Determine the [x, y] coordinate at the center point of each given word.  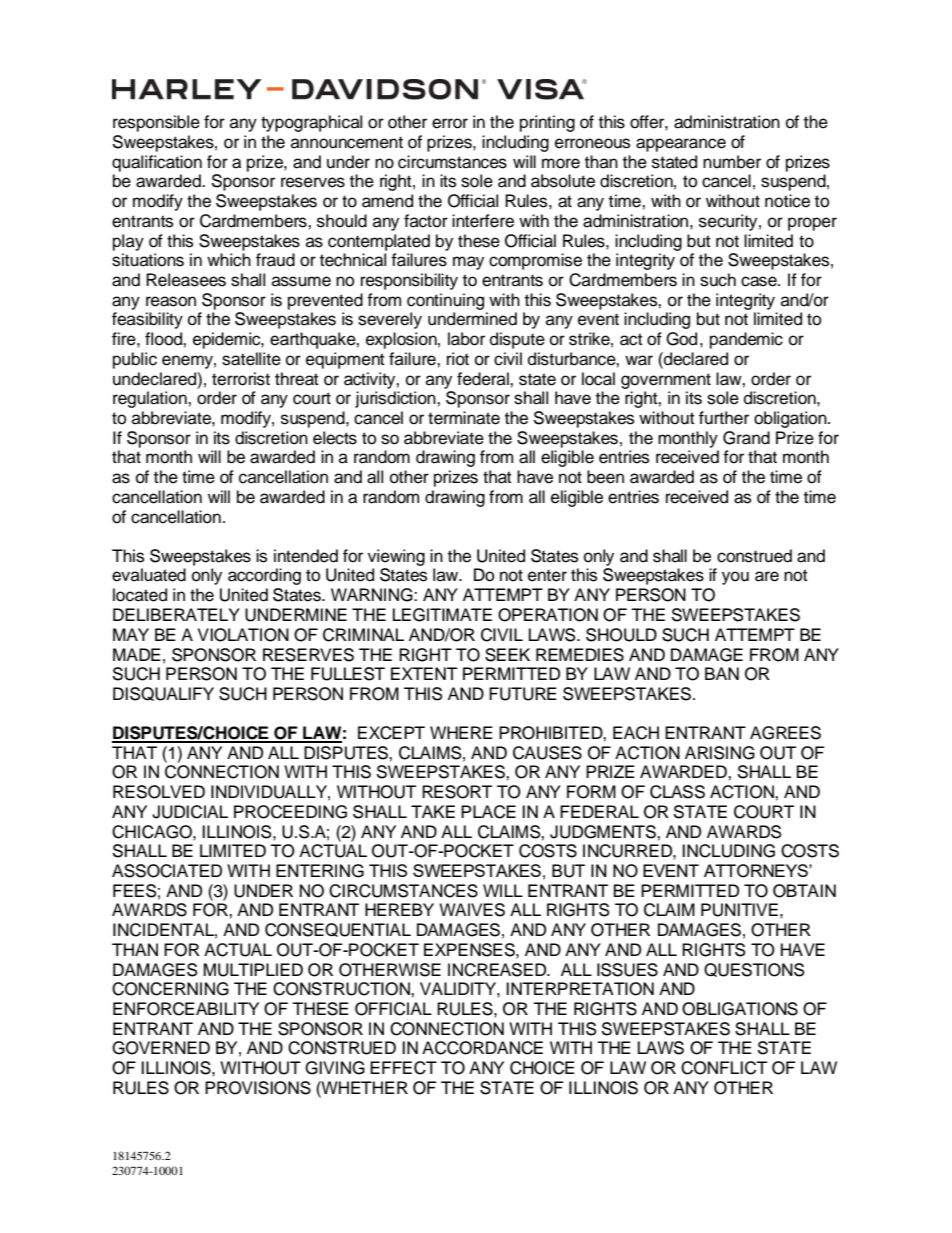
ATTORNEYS [757, 871]
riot [458, 359]
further [724, 418]
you [735, 578]
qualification [157, 163]
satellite [251, 359]
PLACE [488, 812]
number [732, 162]
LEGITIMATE [442, 615]
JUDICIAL [190, 812]
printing [547, 123]
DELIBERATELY [176, 614]
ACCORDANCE [482, 1048]
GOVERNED [161, 1048]
